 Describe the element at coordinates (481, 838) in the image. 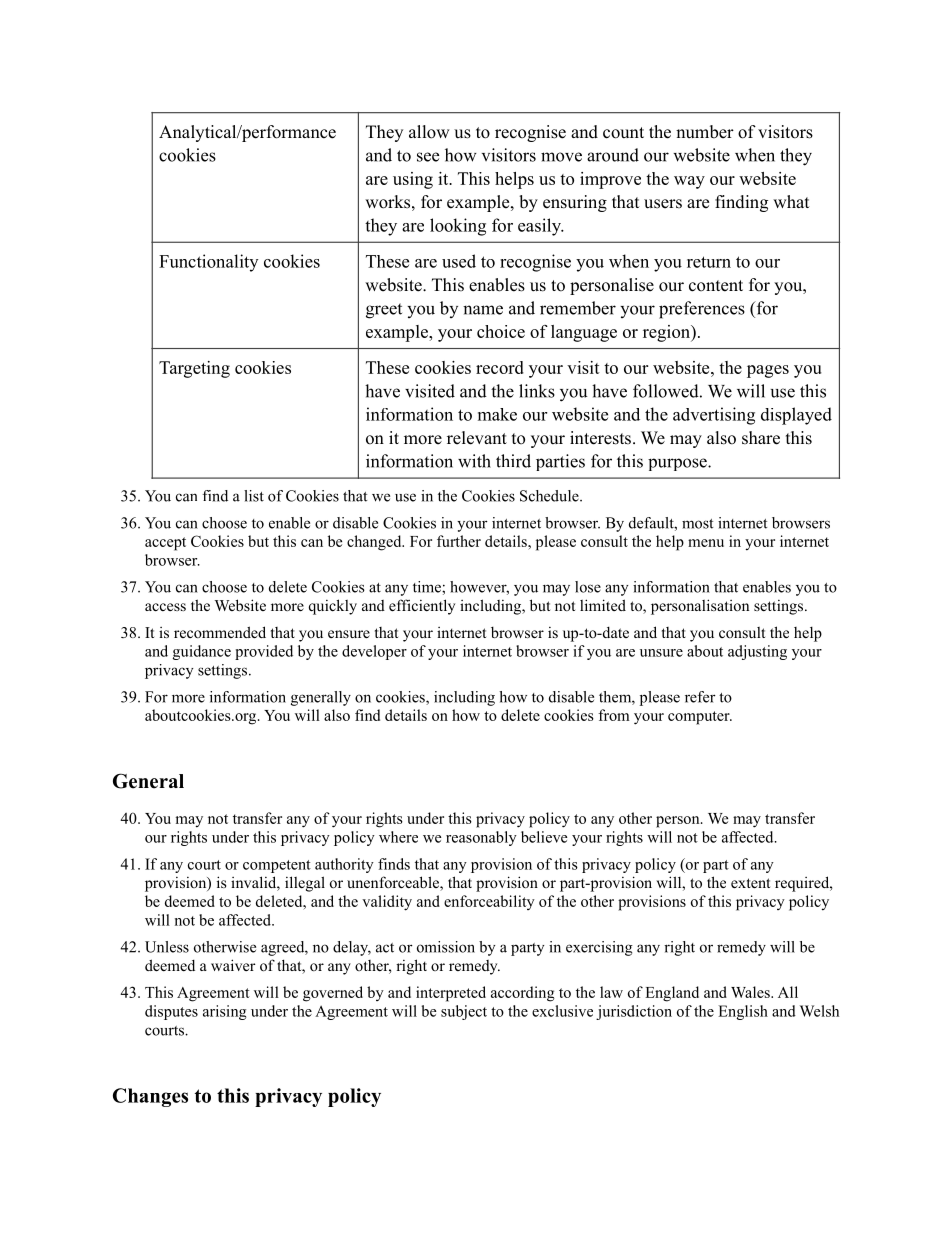

I see `reasonably` at that location.
